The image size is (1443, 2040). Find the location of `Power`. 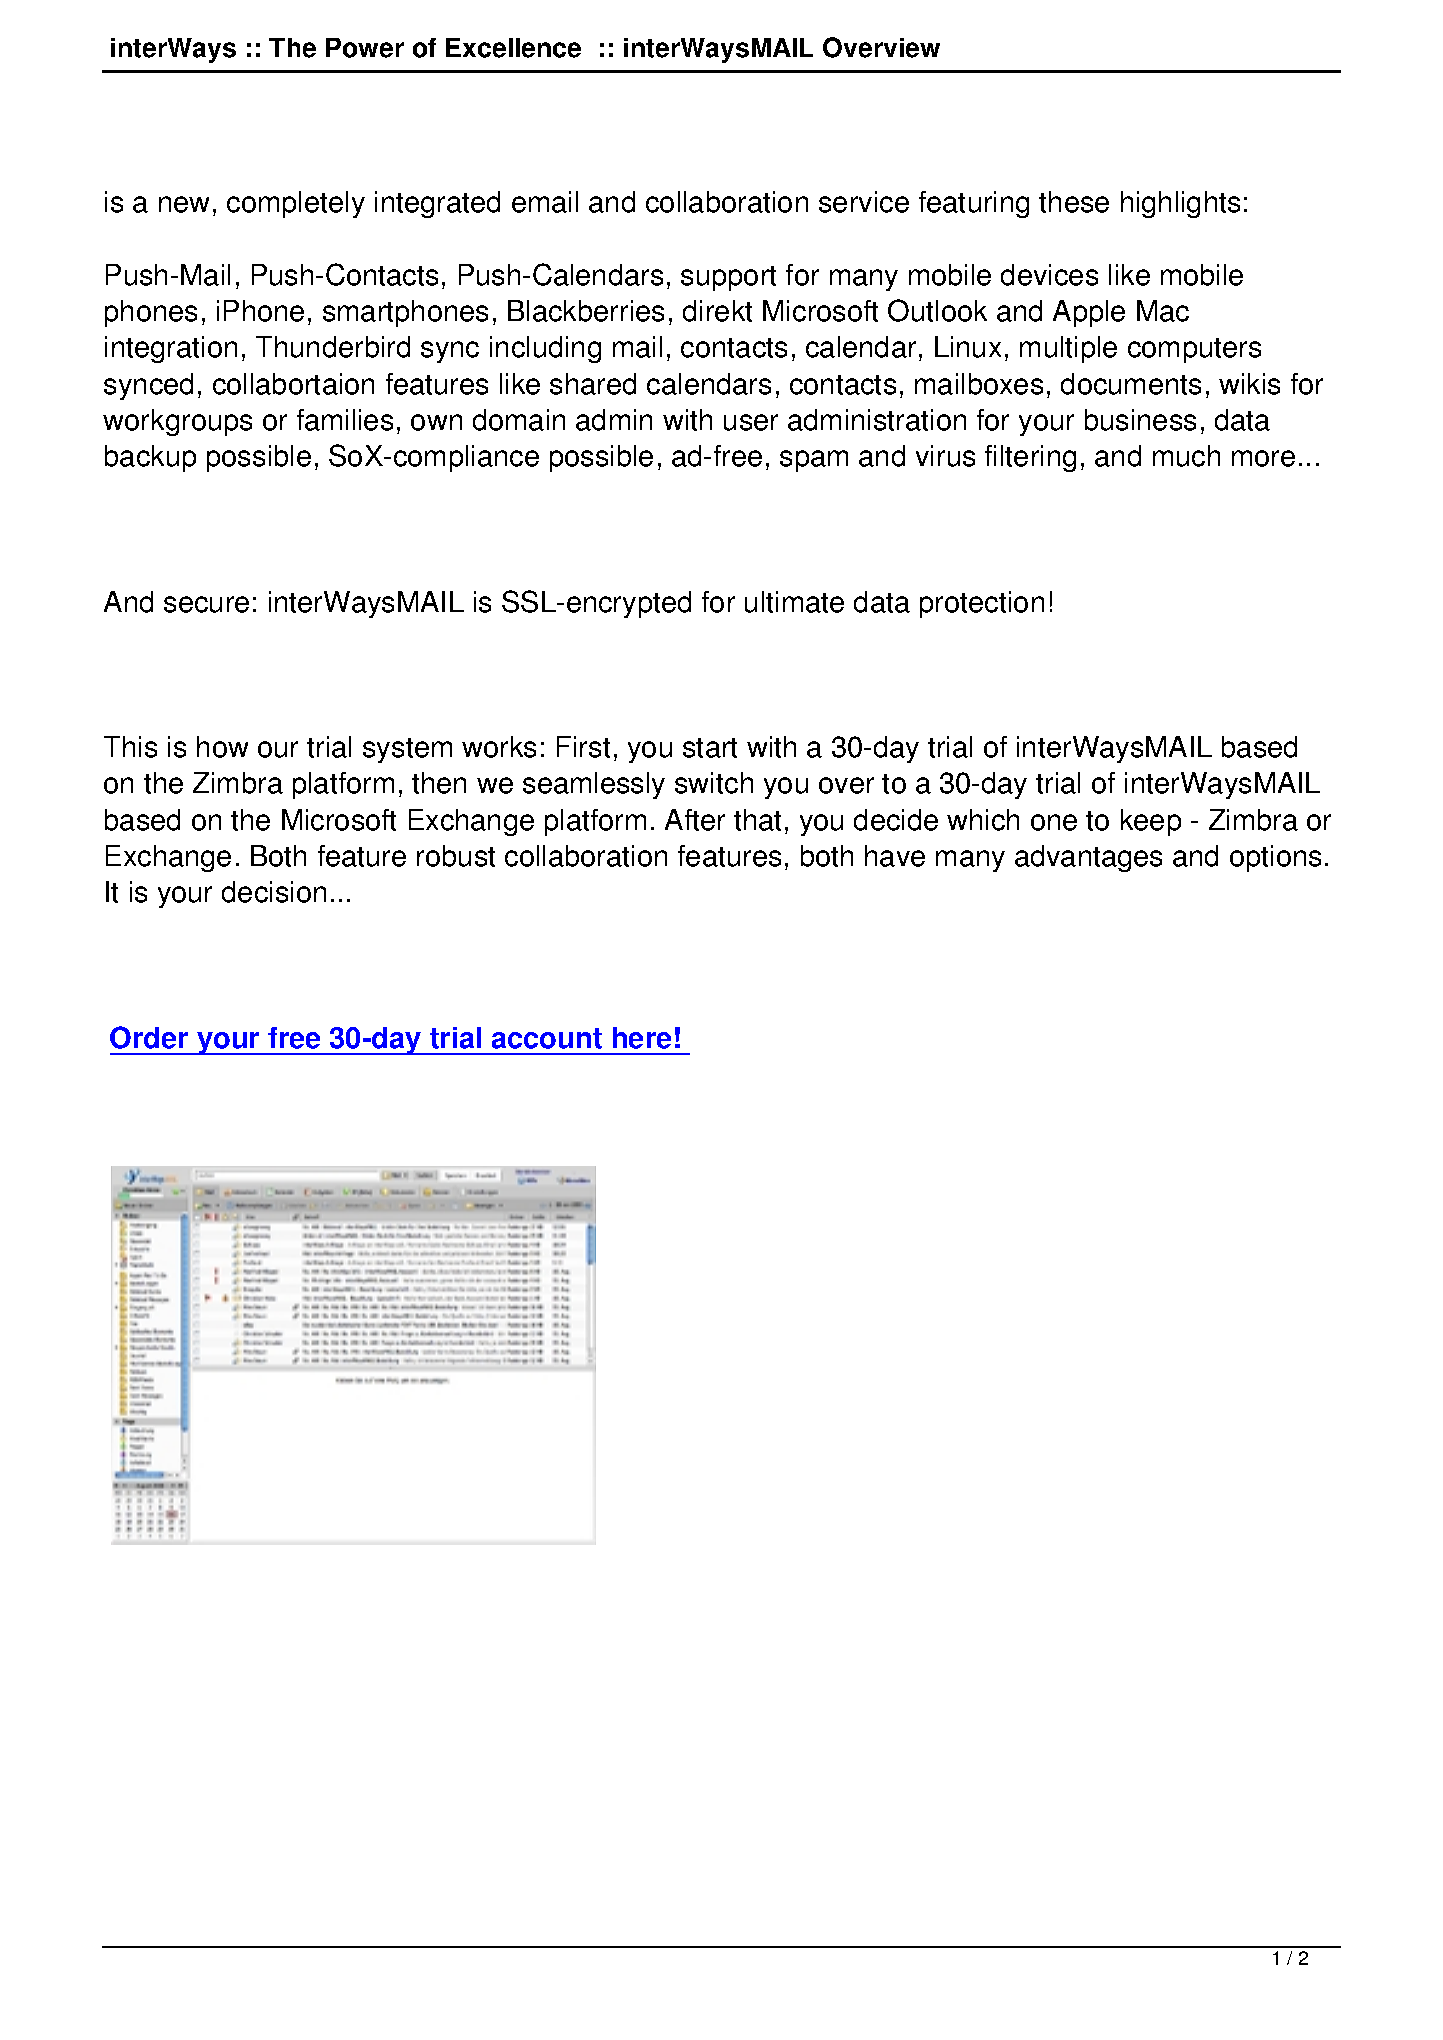

Power is located at coordinates (365, 48).
